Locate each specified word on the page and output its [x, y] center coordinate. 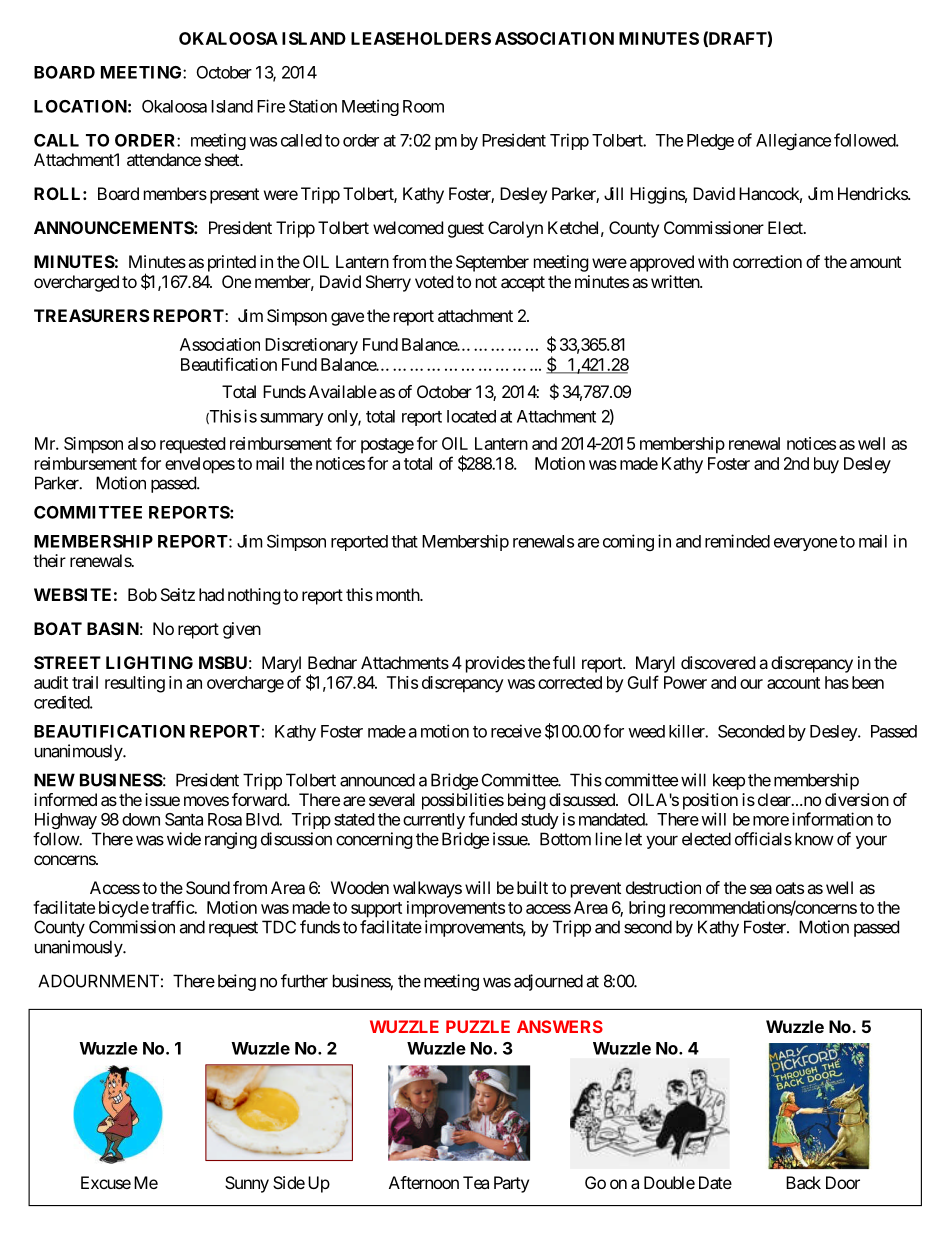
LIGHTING [149, 662]
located [471, 416]
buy [826, 465]
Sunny [247, 1184]
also [142, 443]
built [532, 887]
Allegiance [793, 141]
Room [423, 106]
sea [761, 889]
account [793, 683]
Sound [208, 887]
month [398, 594]
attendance [164, 159]
